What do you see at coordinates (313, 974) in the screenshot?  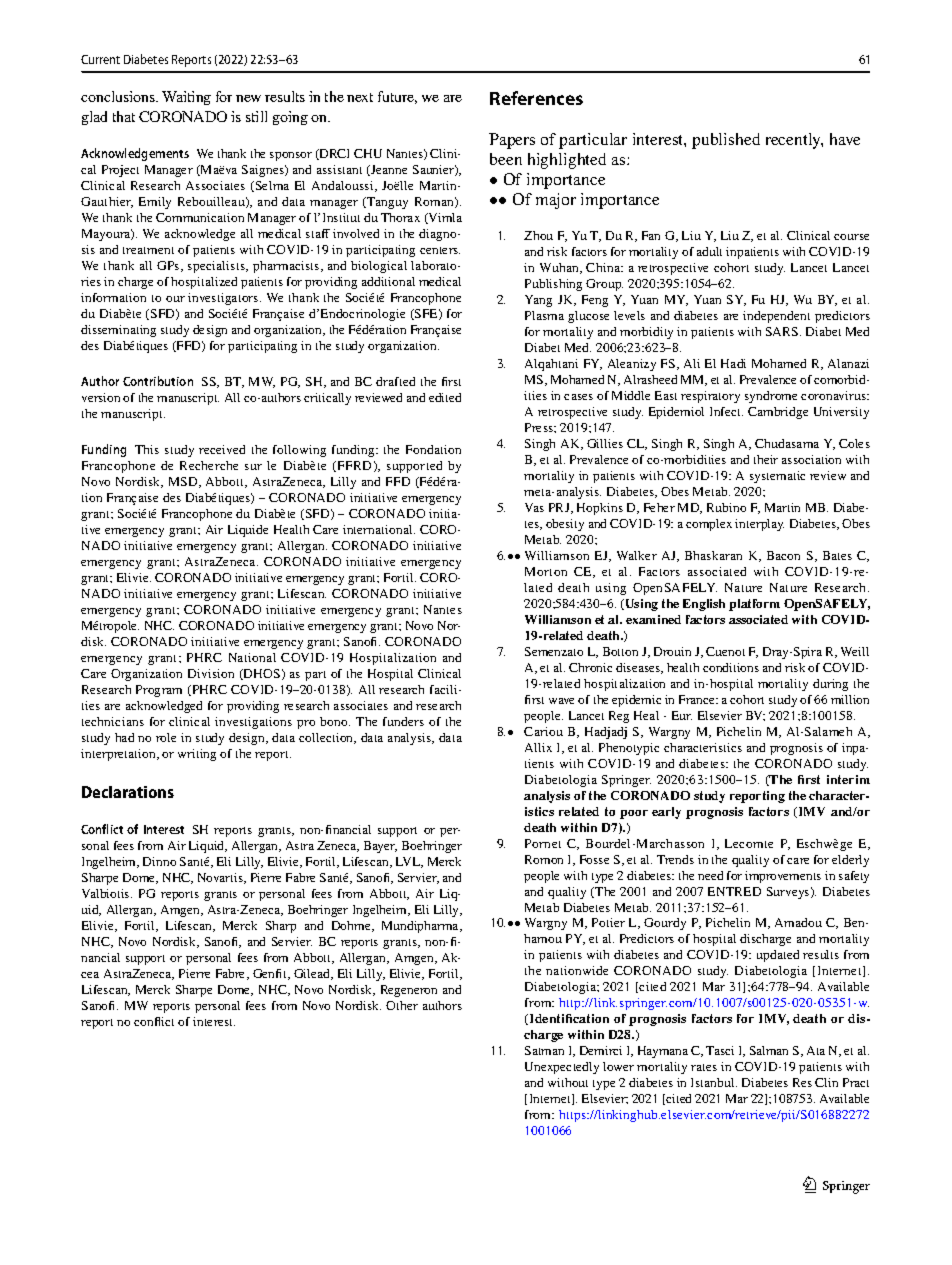 I see `Gilead` at bounding box center [313, 974].
